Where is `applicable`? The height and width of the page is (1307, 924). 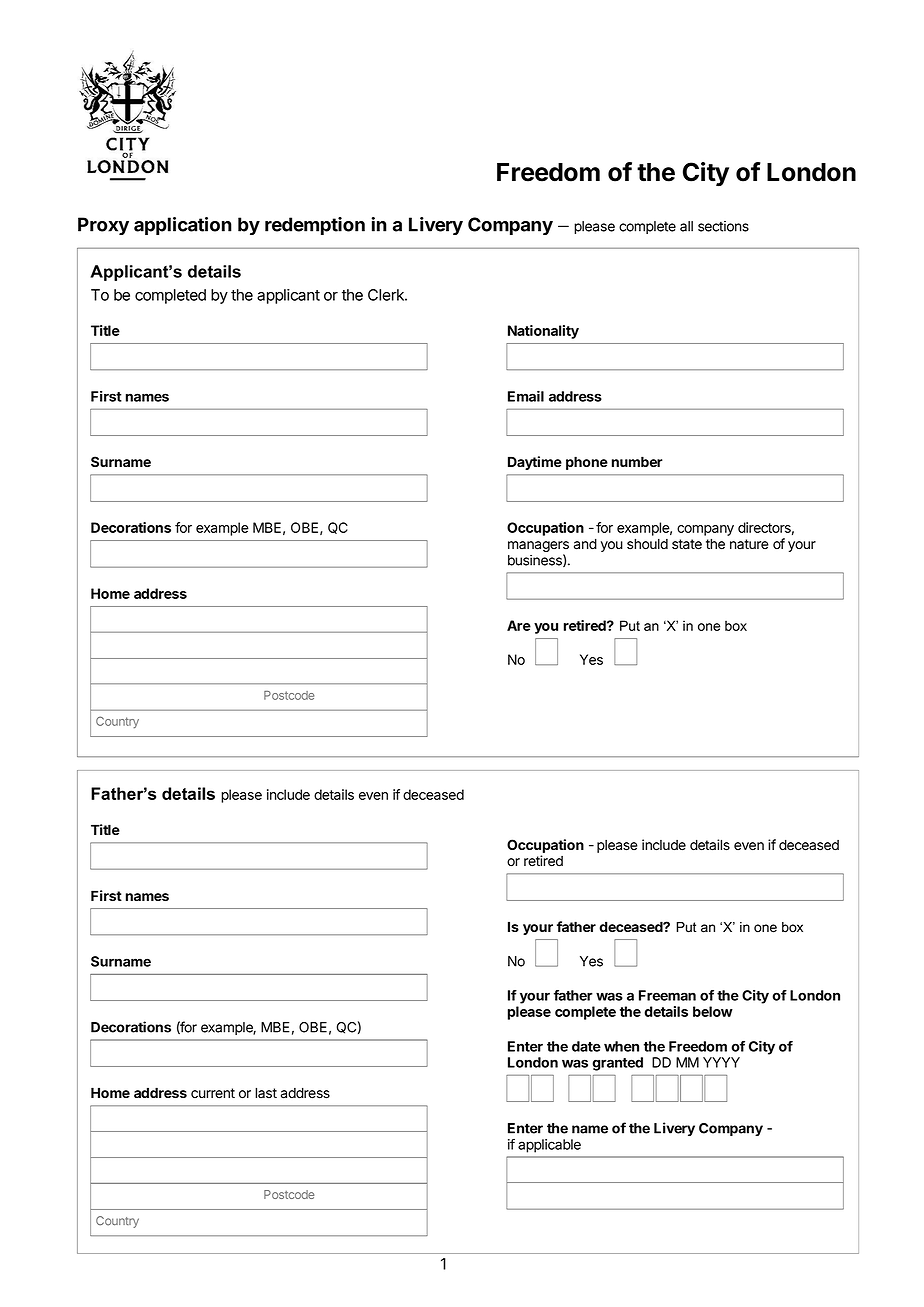
applicable is located at coordinates (549, 1146).
